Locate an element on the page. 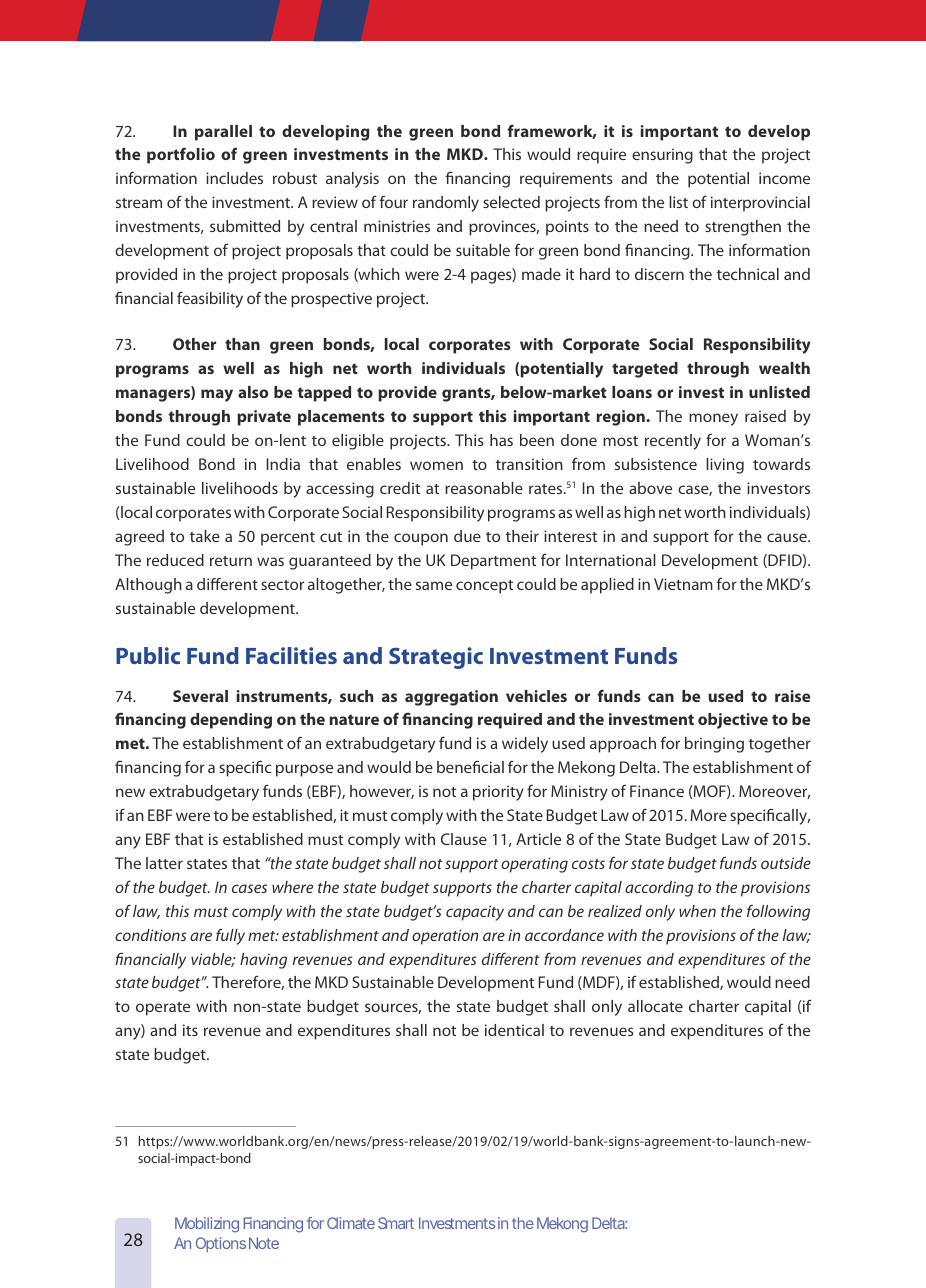 Image resolution: width=926 pixels, height=1288 pixels. includes is located at coordinates (234, 178).
